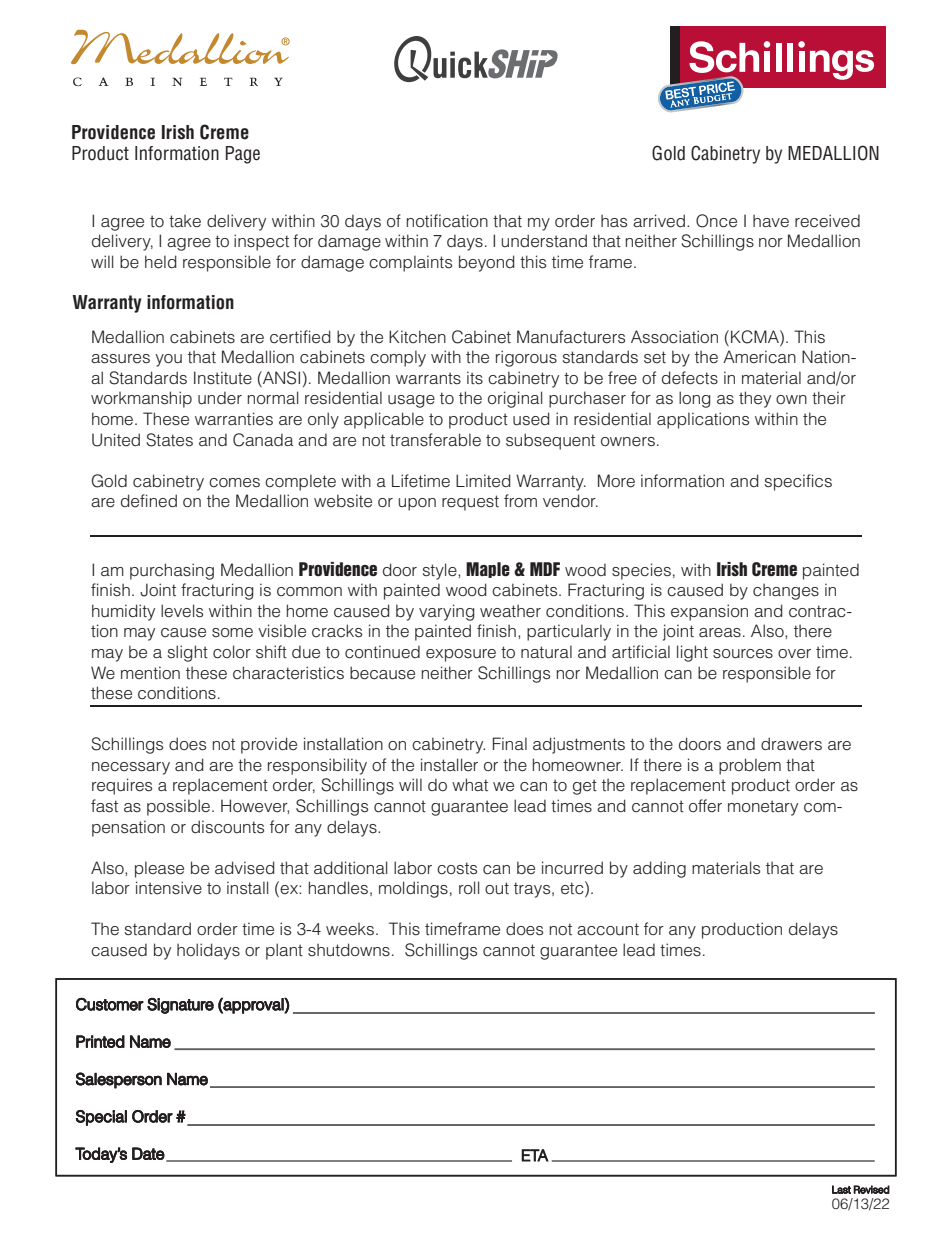  What do you see at coordinates (148, 1153) in the screenshot?
I see `Date` at bounding box center [148, 1153].
